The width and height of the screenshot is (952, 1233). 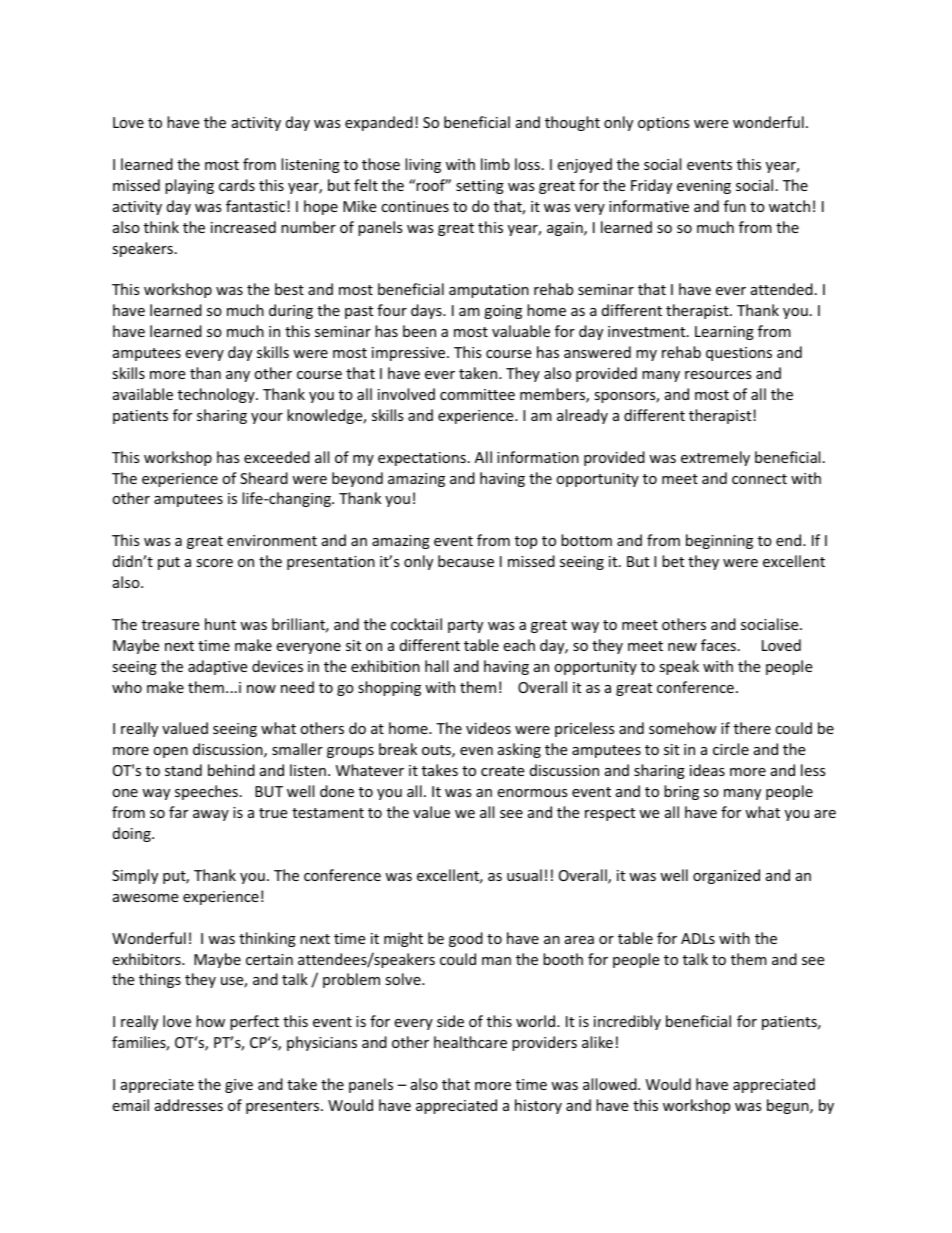 What do you see at coordinates (423, 165) in the screenshot?
I see `living` at bounding box center [423, 165].
